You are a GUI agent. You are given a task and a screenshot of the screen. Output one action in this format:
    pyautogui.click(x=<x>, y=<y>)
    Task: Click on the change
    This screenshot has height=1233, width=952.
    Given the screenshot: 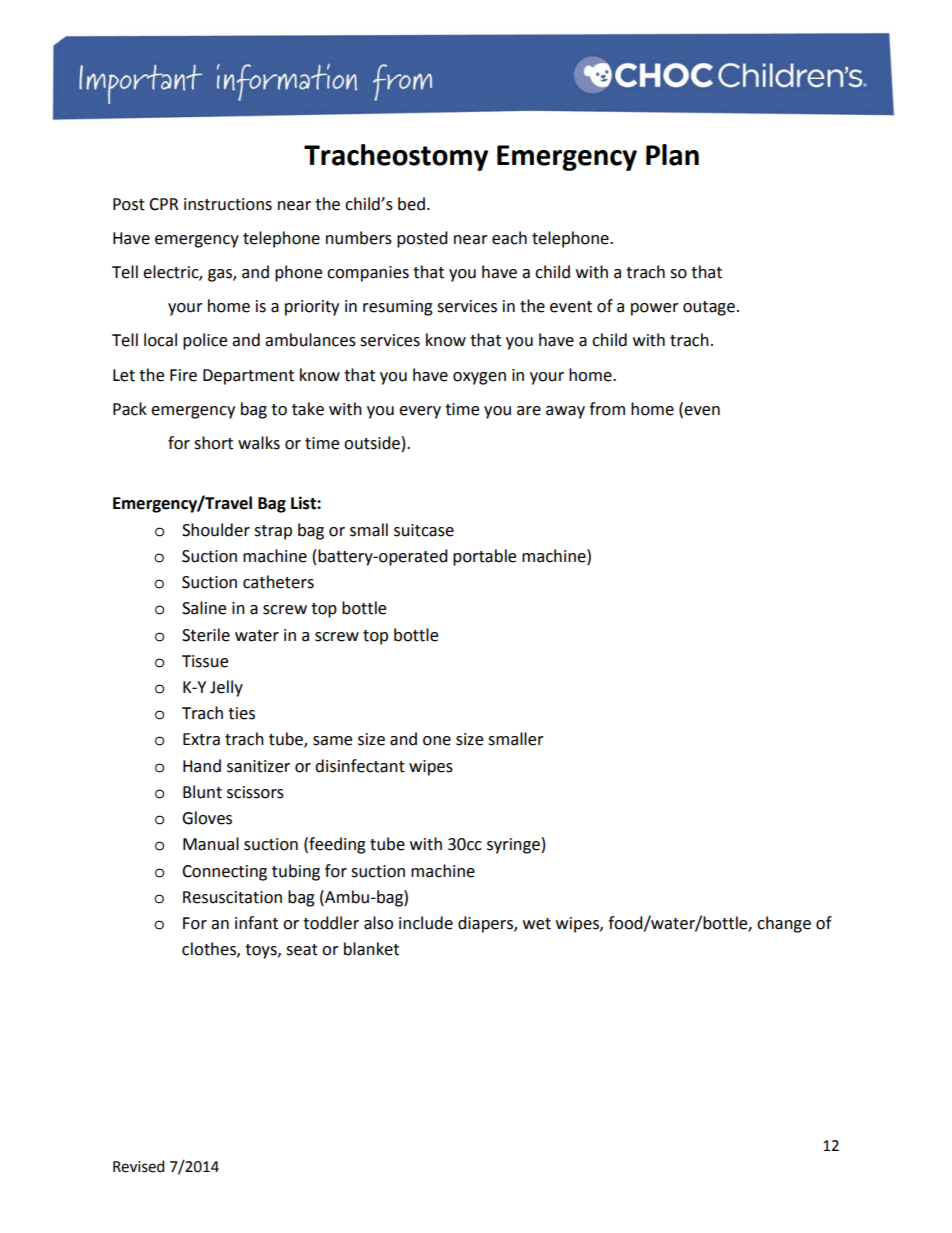 What is the action you would take?
    pyautogui.click(x=784, y=924)
